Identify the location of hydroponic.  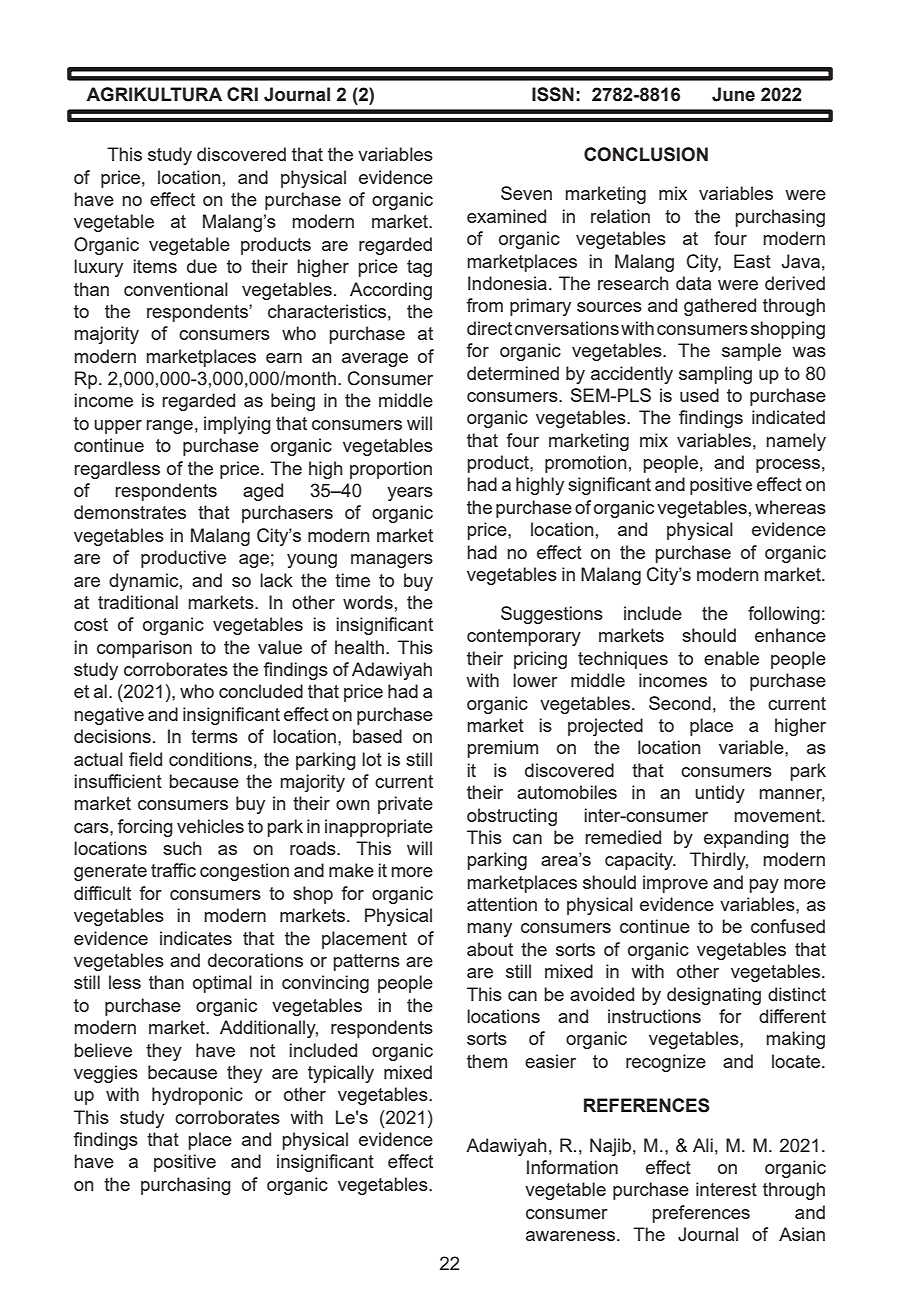
(197, 1096).
